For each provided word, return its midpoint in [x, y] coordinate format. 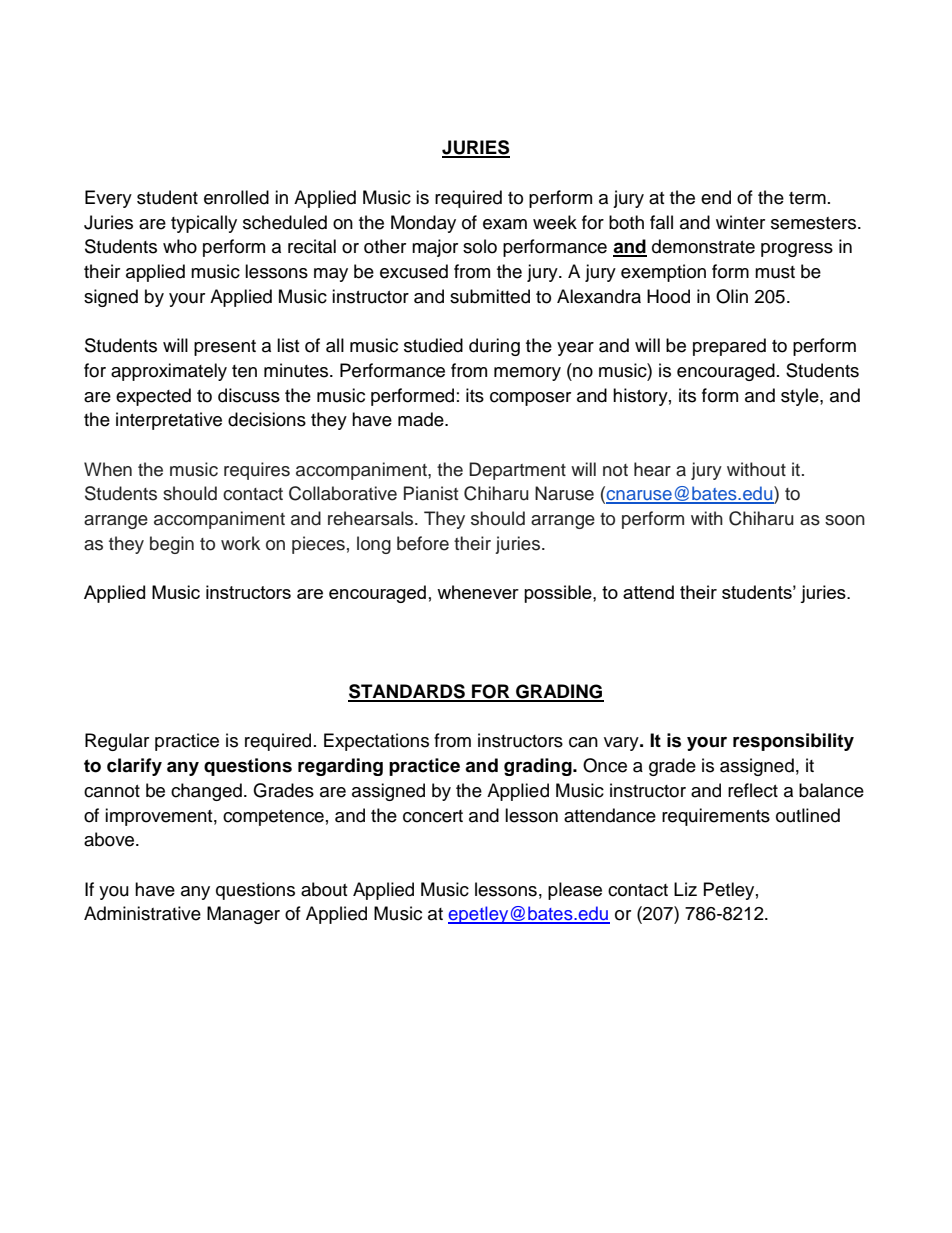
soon [845, 520]
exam [505, 224]
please [575, 891]
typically [204, 224]
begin [172, 545]
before [423, 543]
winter [740, 222]
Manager [243, 915]
